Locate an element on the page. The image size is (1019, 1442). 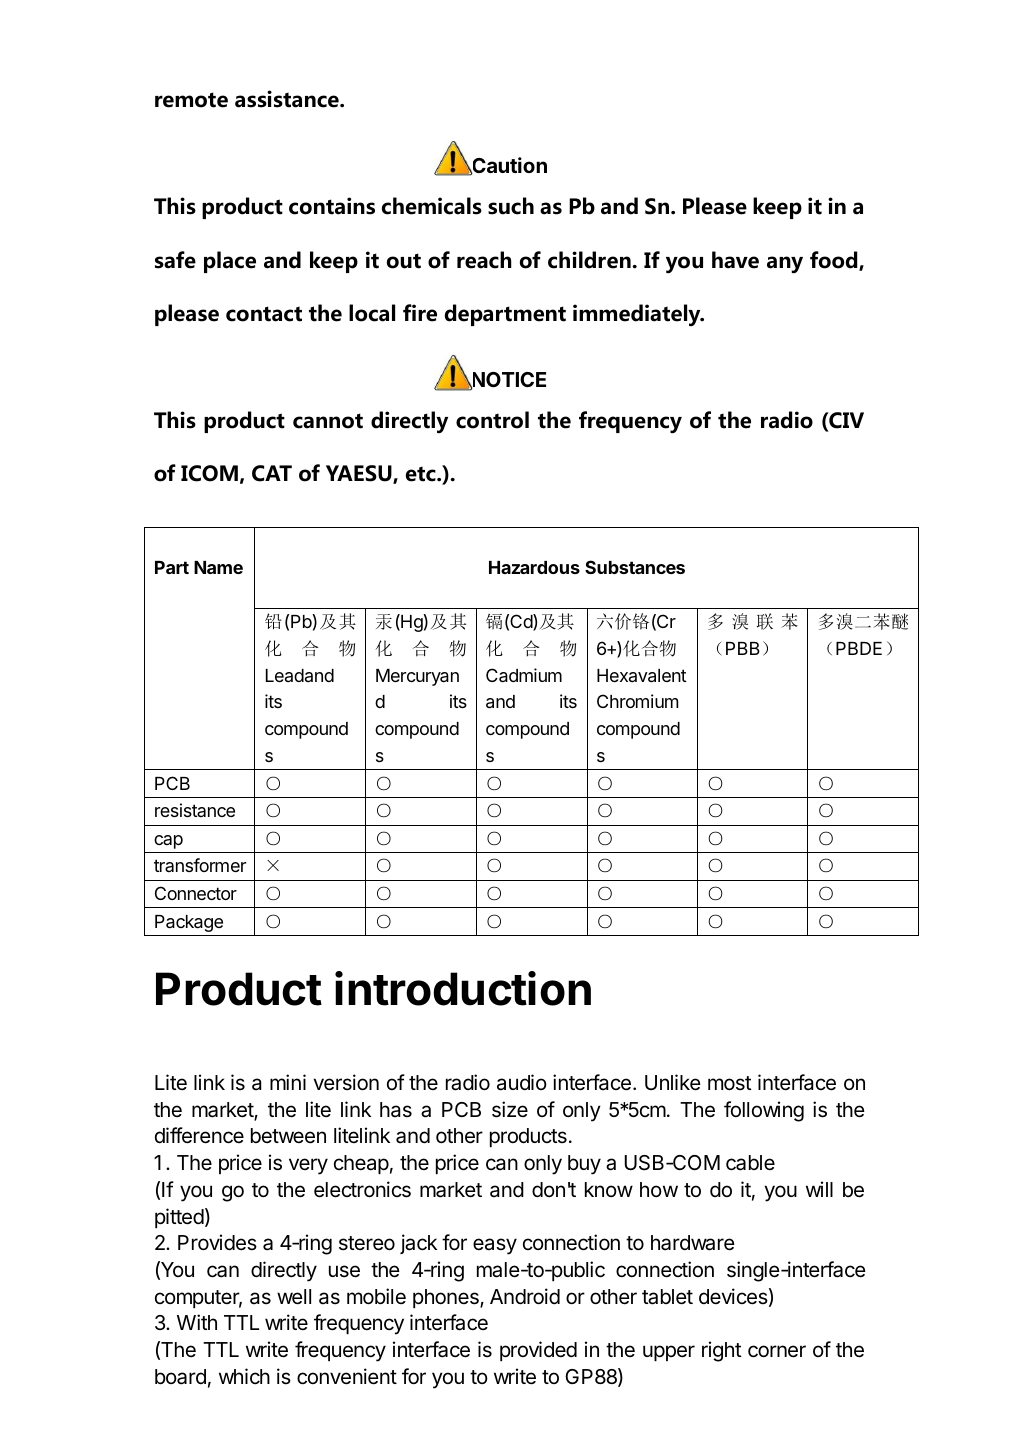
Hazardous is located at coordinates (534, 567).
